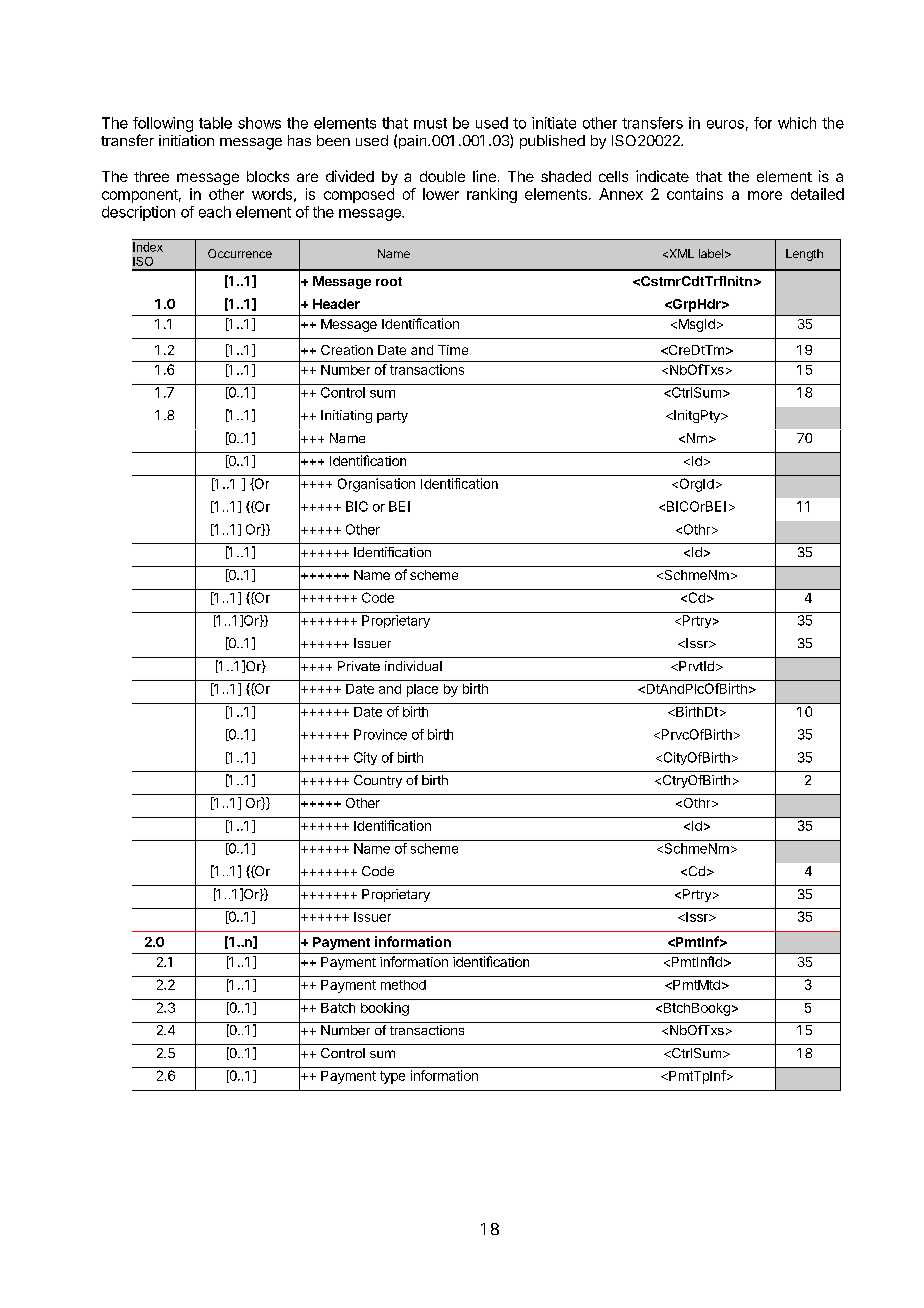 This screenshot has height=1308, width=924. I want to click on individual, so click(413, 666).
